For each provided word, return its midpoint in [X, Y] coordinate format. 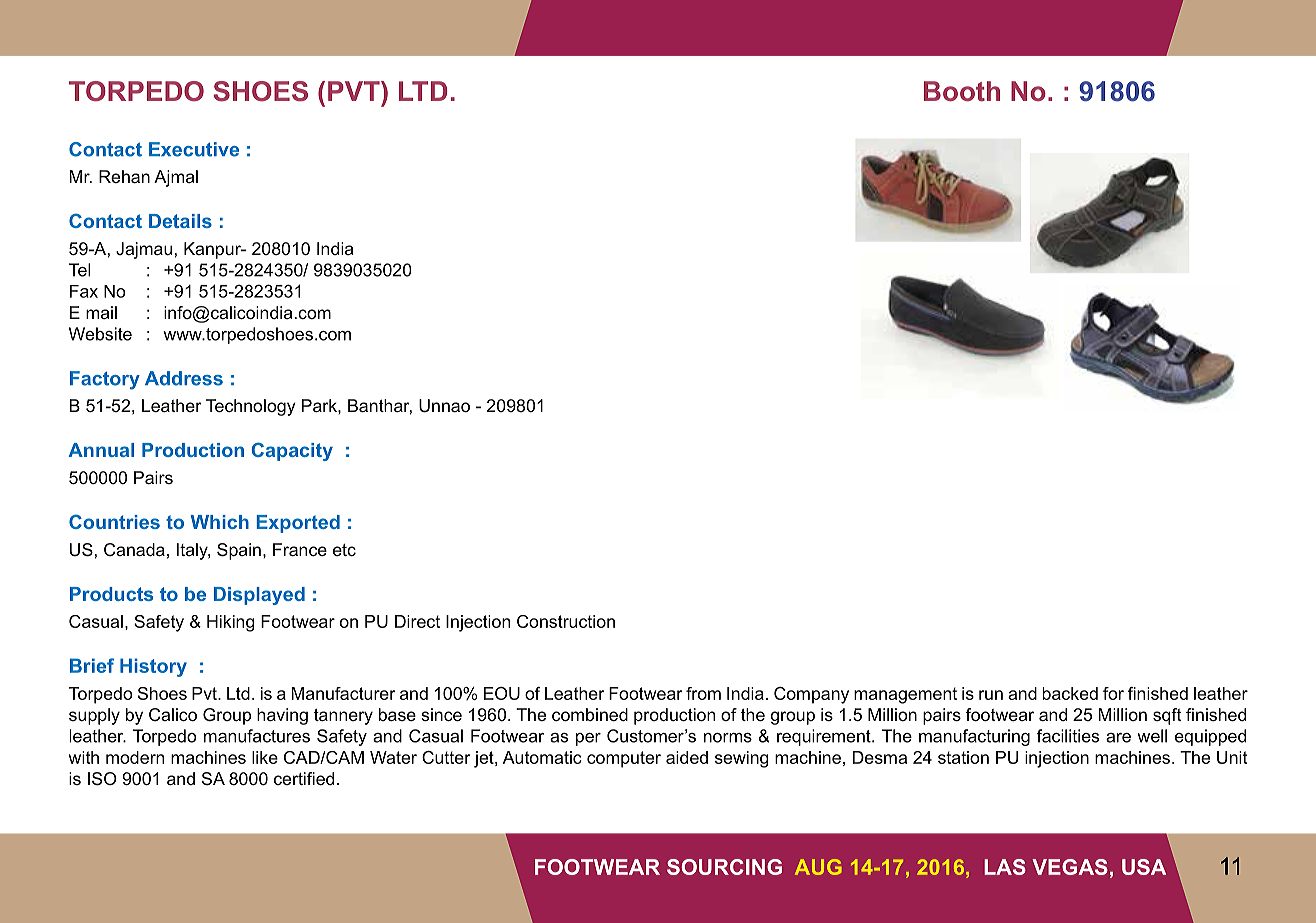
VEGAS [1070, 867]
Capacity [292, 451]
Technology [251, 407]
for [1113, 693]
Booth [962, 91]
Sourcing [724, 867]
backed [1070, 693]
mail [101, 312]
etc [344, 550]
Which [220, 522]
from [703, 693]
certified [304, 778]
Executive [194, 149]
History [153, 667]
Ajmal [176, 178]
